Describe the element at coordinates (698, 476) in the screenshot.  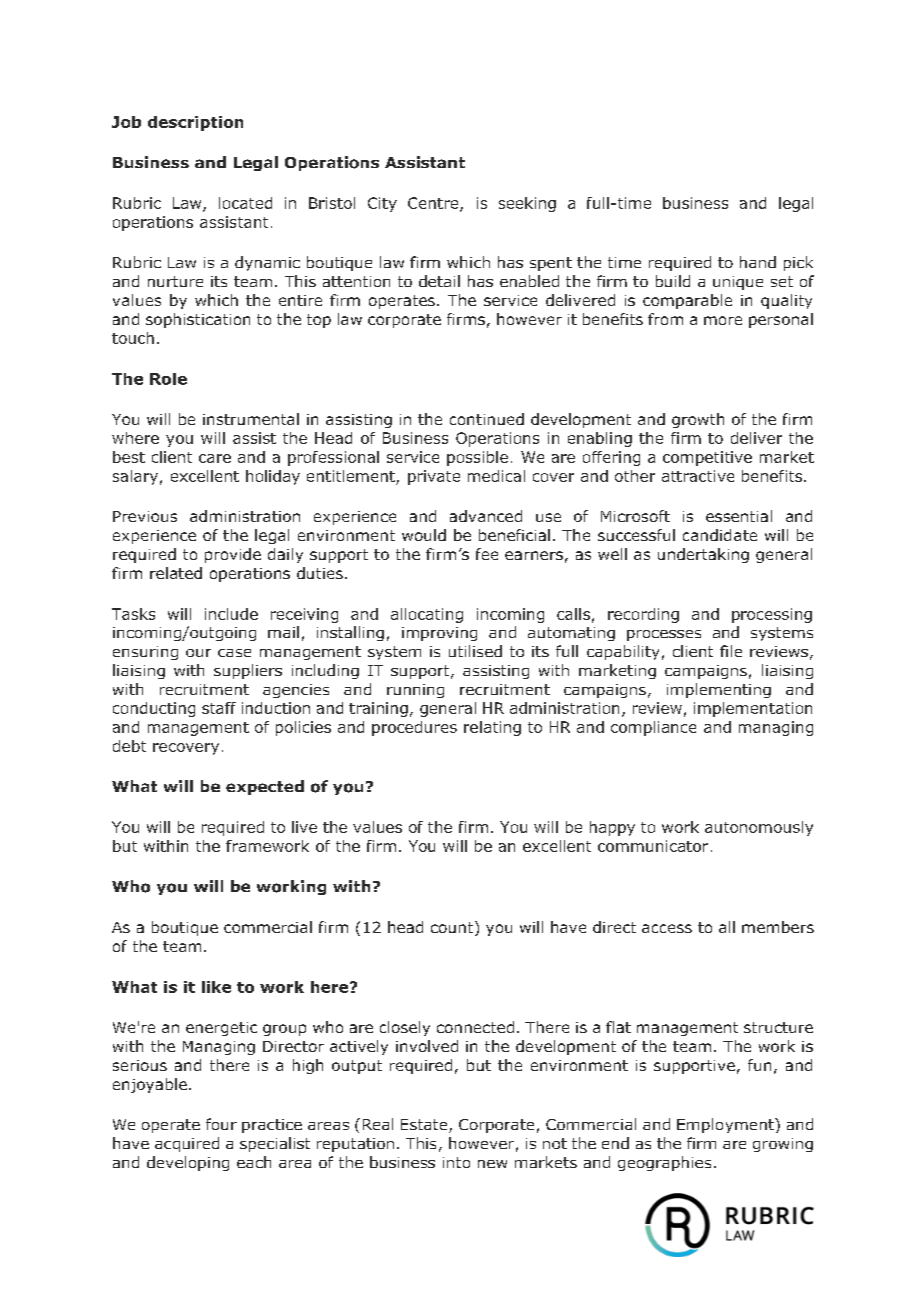
I see `attractive` at that location.
